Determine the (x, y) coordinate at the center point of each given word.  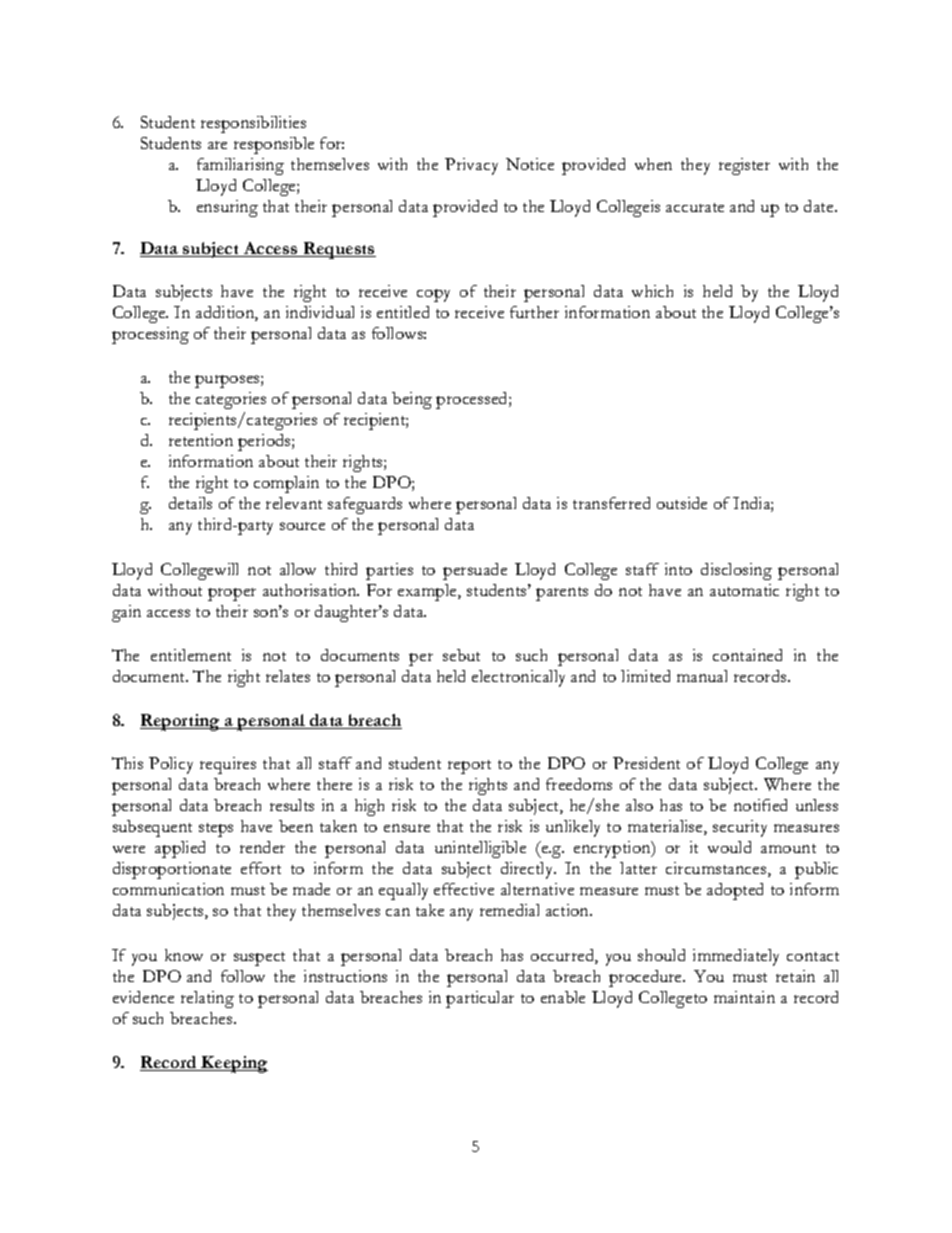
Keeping (234, 1064)
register (744, 166)
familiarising (240, 166)
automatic (744, 590)
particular (480, 999)
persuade (475, 571)
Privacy (471, 166)
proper (232, 594)
